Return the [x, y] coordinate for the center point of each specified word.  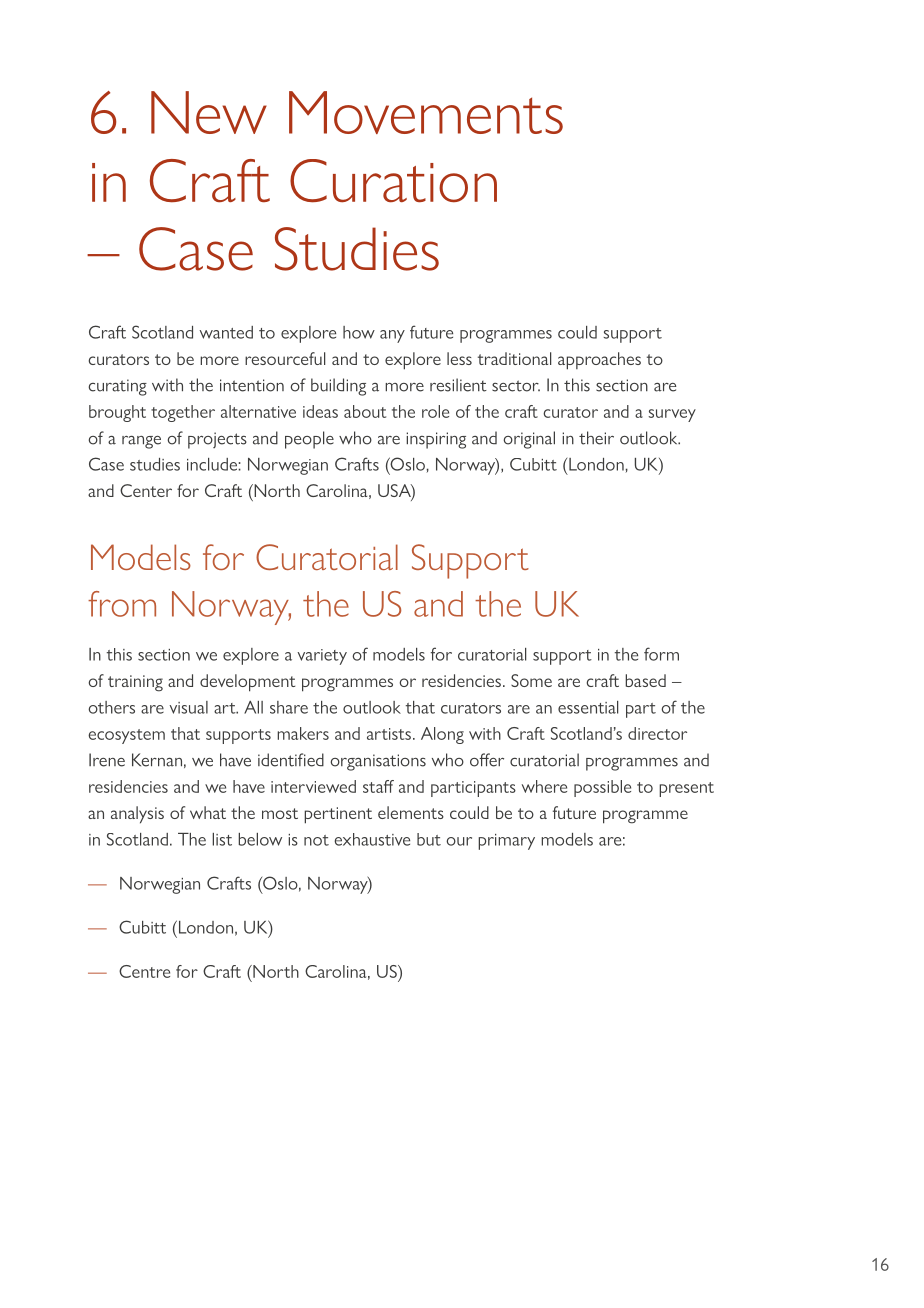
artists [389, 734]
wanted [226, 332]
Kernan [157, 760]
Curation [393, 181]
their [596, 438]
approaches [599, 361]
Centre [144, 971]
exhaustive [372, 839]
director [657, 733]
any [392, 336]
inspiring [436, 440]
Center [146, 490]
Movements [426, 112]
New [209, 112]
